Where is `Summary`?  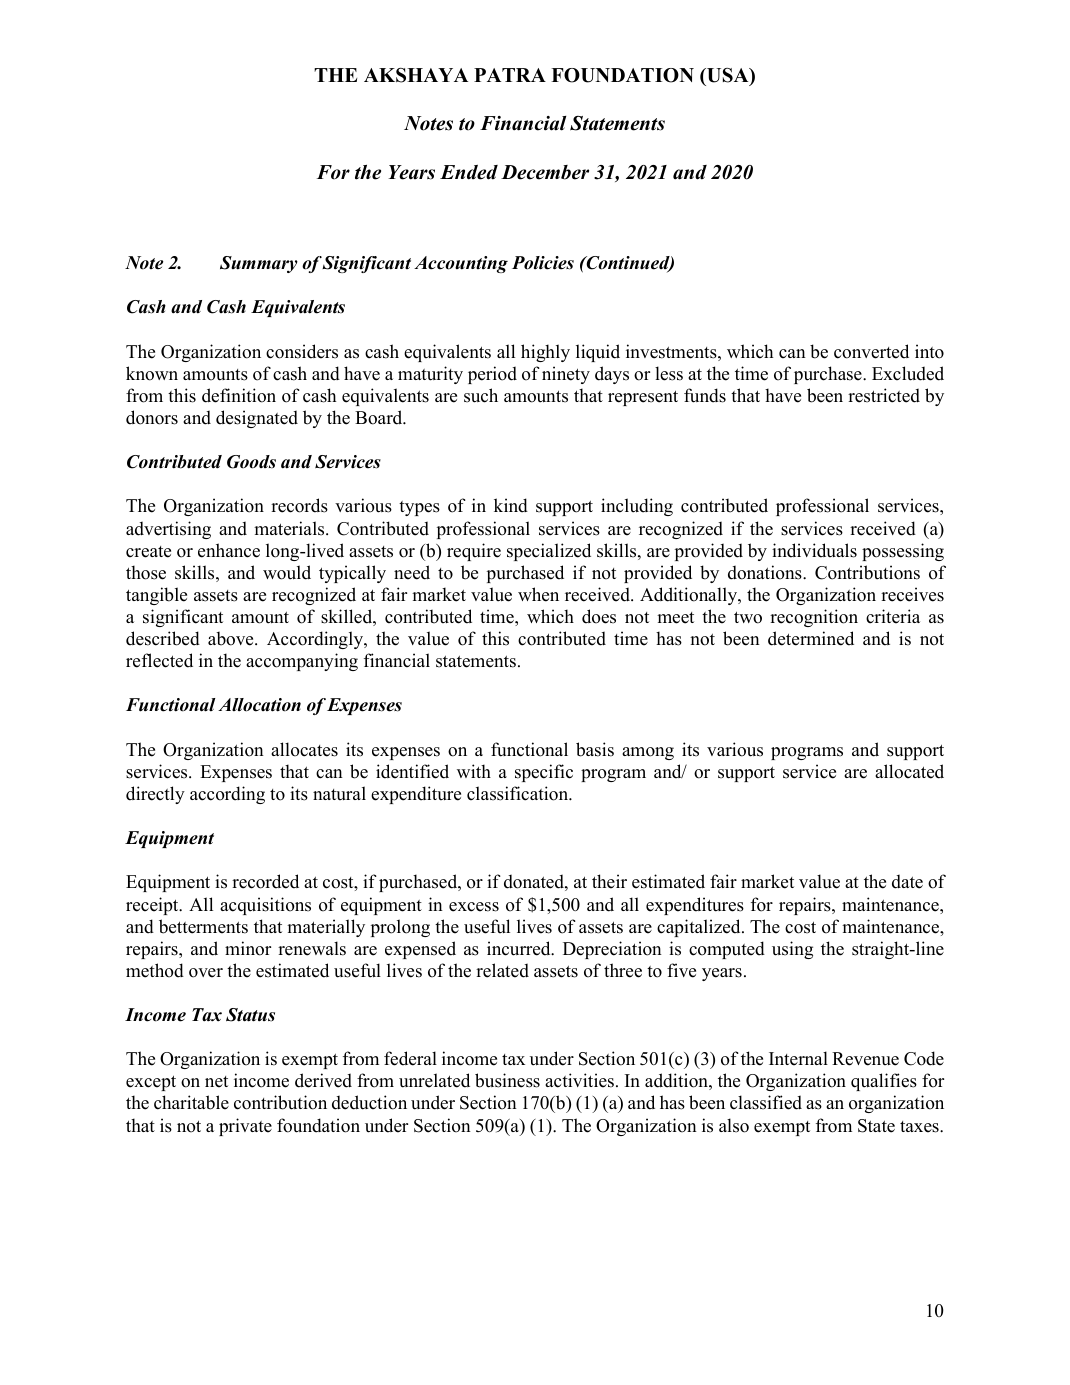
Summary is located at coordinates (259, 264).
